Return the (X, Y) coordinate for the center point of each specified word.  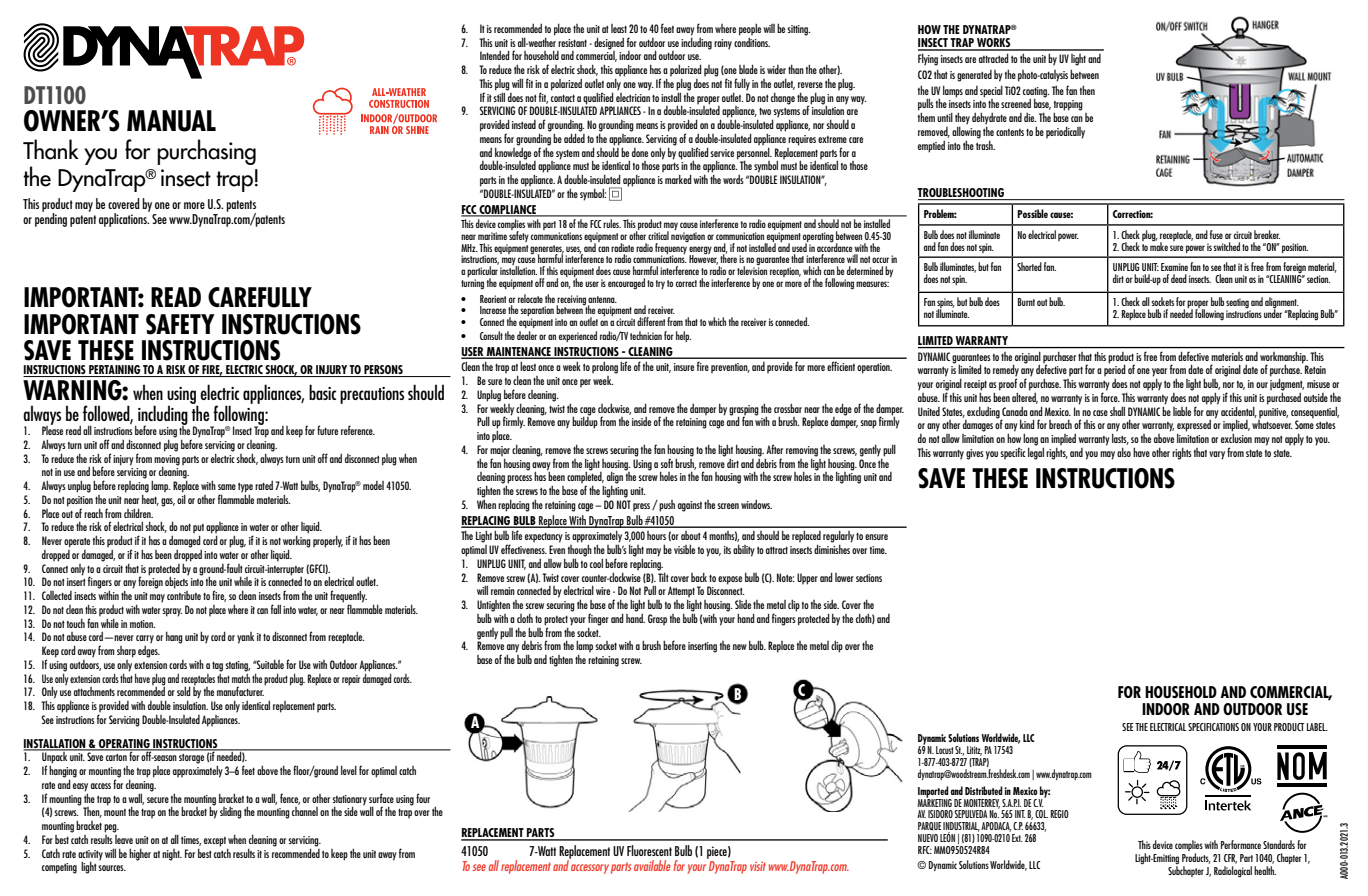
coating (1036, 93)
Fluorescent (649, 850)
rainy (723, 44)
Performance (1241, 844)
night (172, 855)
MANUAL (171, 121)
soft (666, 463)
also (1124, 452)
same (227, 487)
